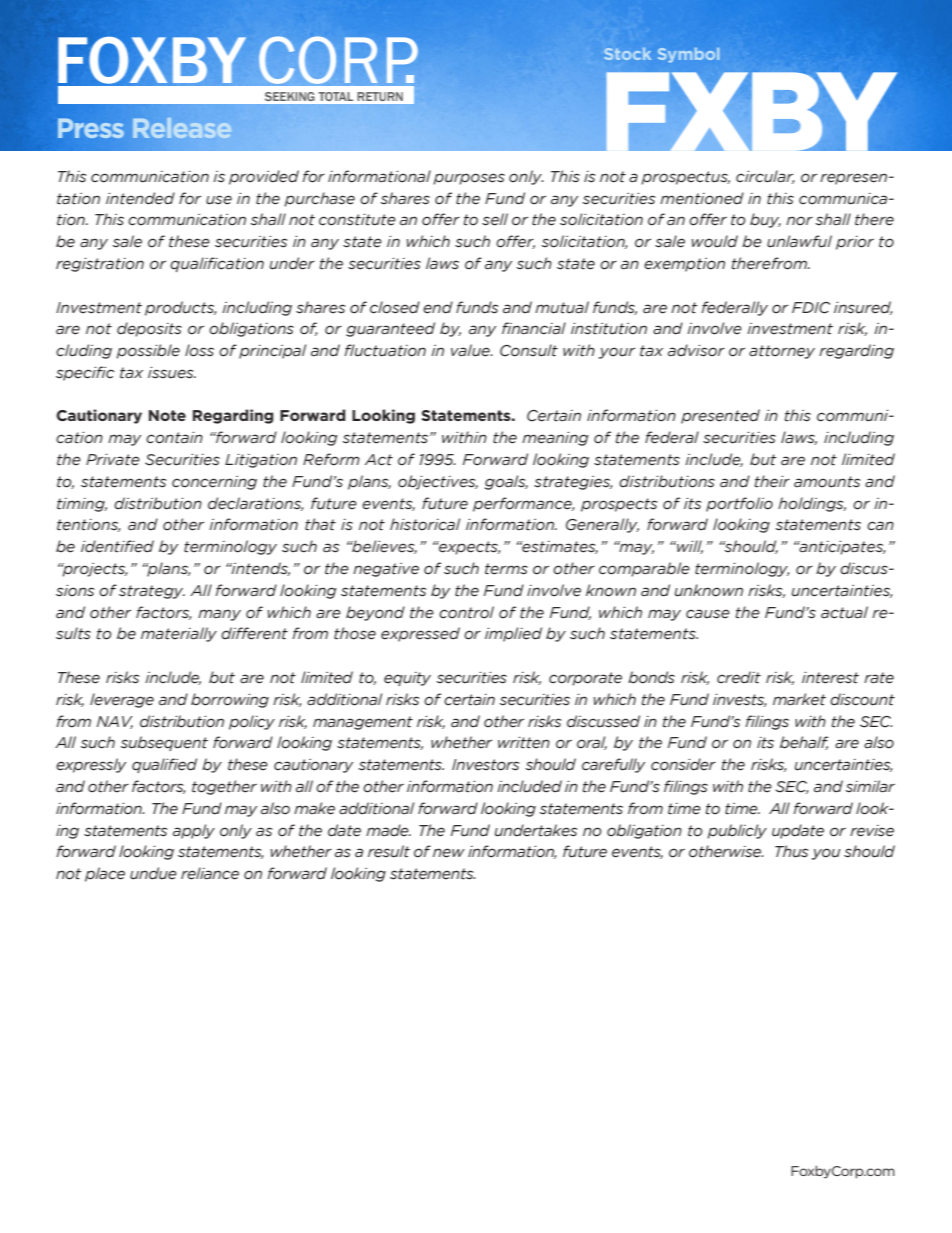 Image resolution: width=952 pixels, height=1233 pixels. What do you see at coordinates (628, 54) in the page?
I see `Stock` at bounding box center [628, 54].
